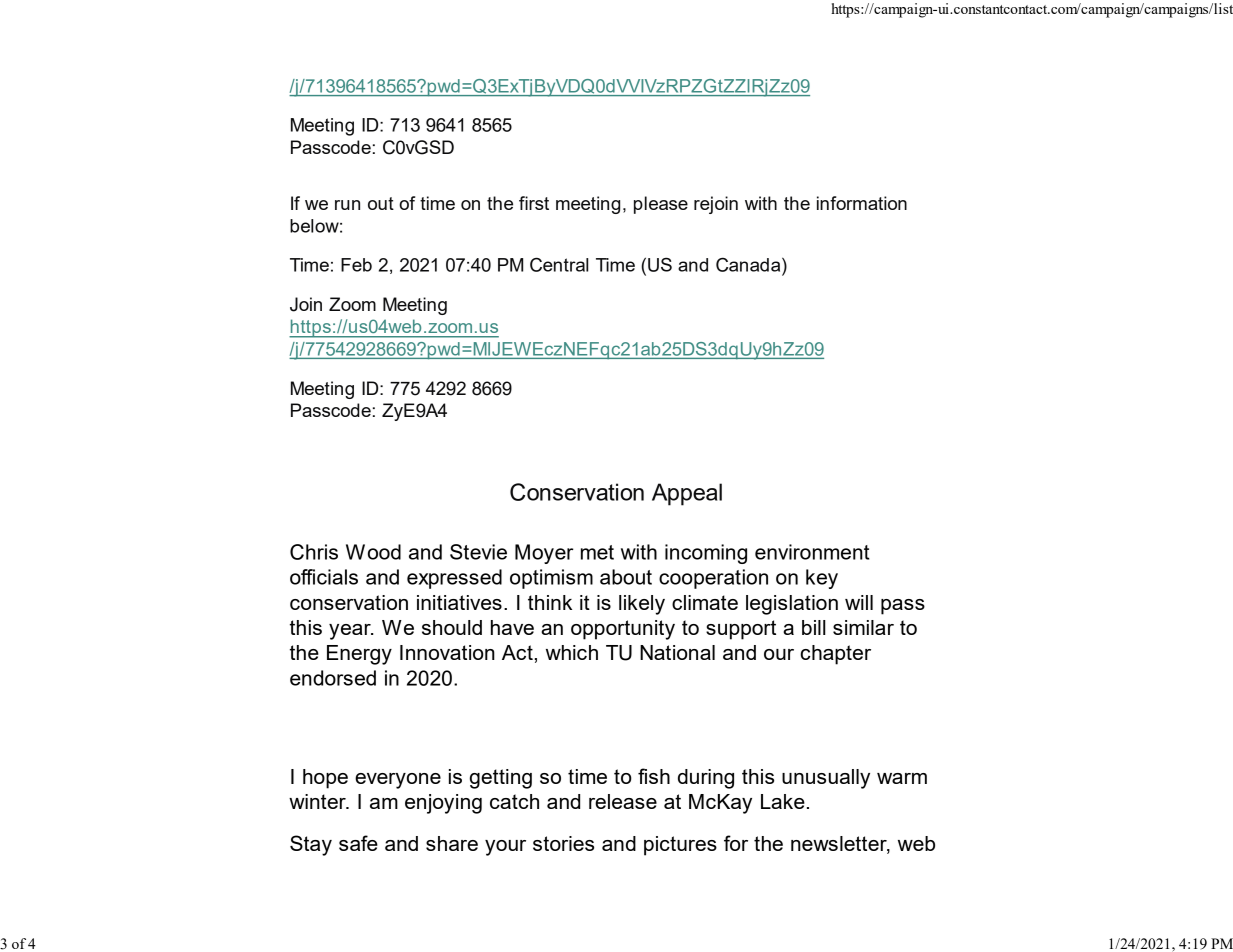  Describe the element at coordinates (597, 552) in the screenshot. I see `met` at that location.
